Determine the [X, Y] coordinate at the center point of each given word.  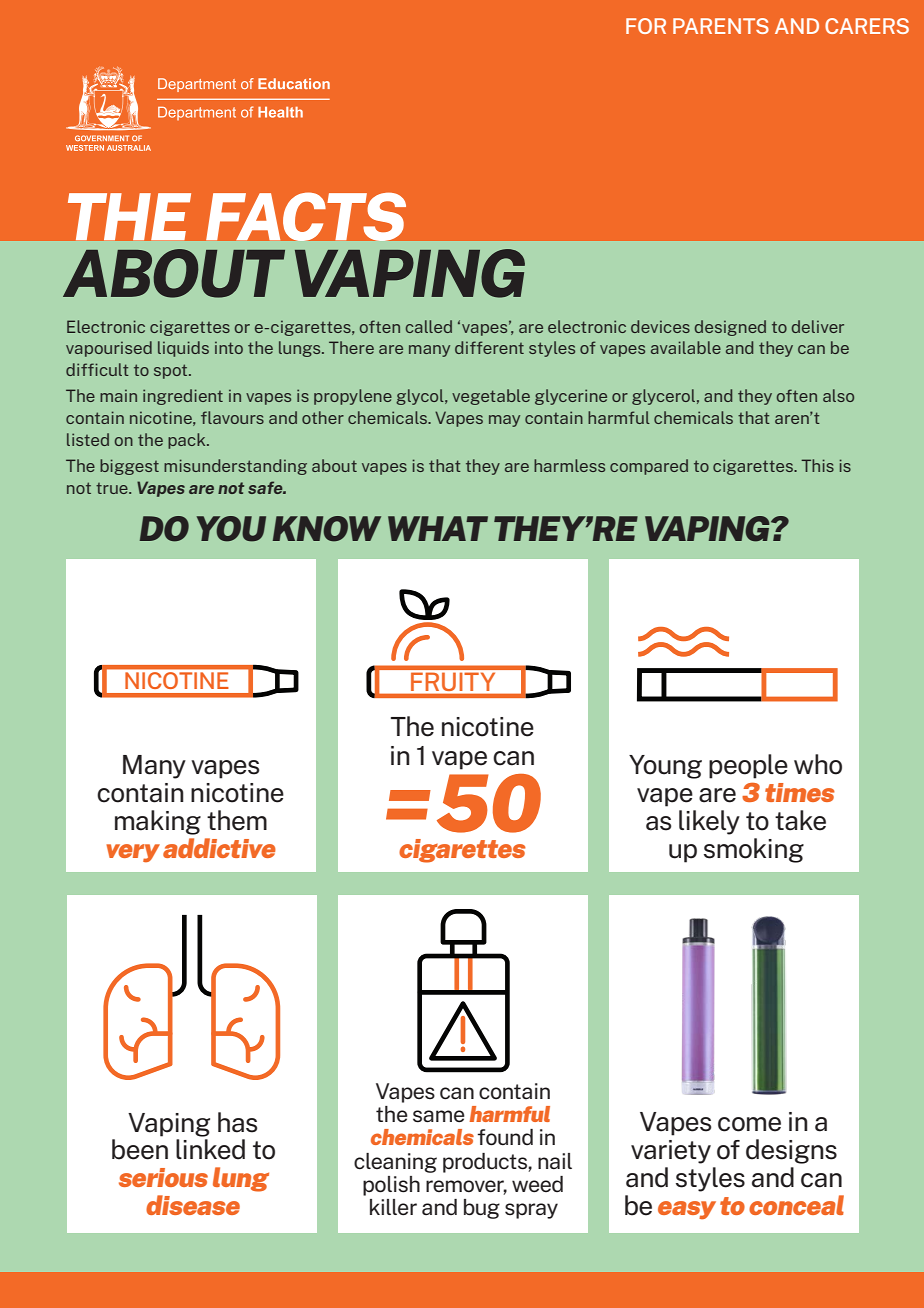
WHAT [438, 528]
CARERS [867, 26]
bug [482, 1209]
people [748, 766]
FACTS [306, 217]
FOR [646, 26]
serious [163, 1177]
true [113, 488]
